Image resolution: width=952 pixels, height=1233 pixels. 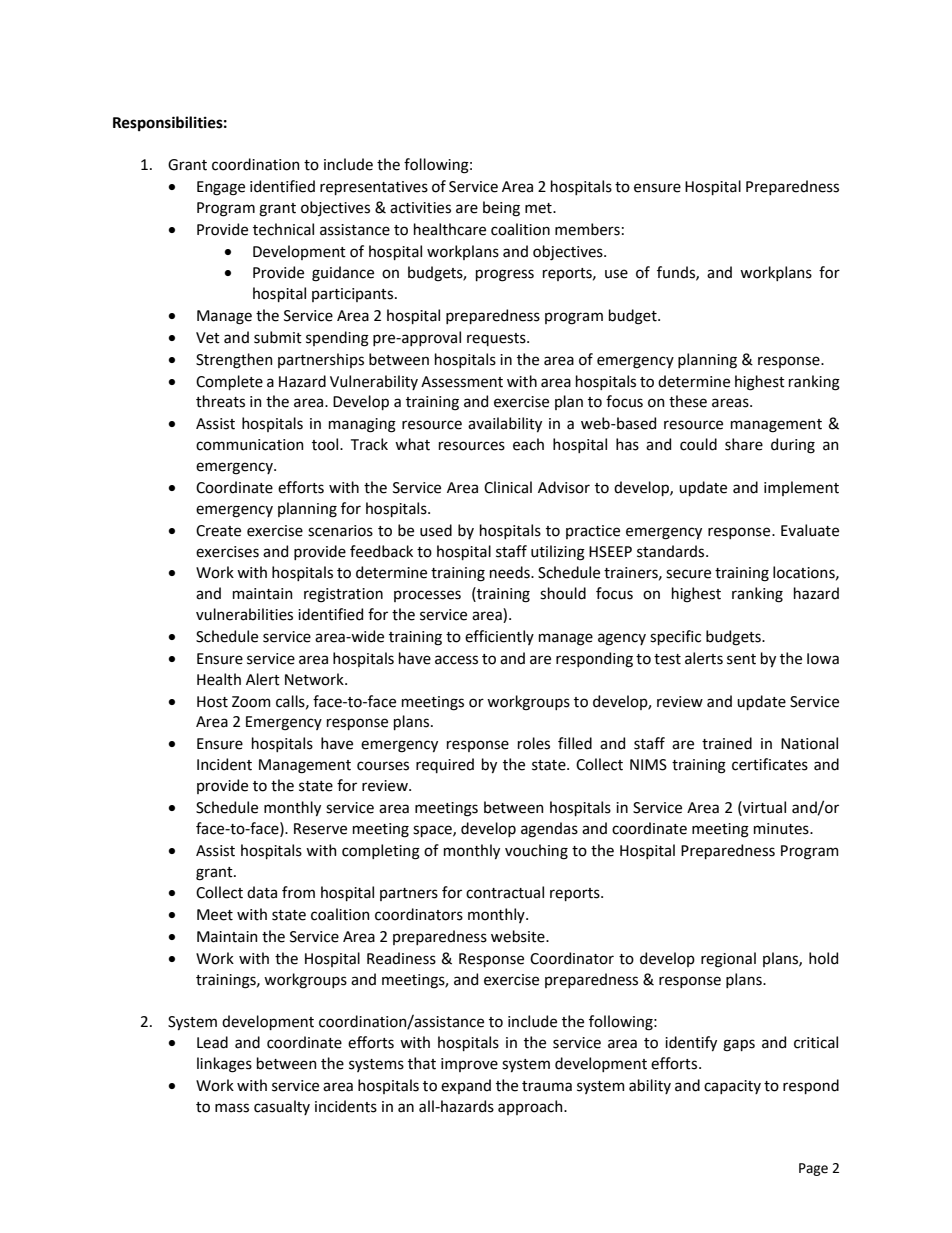 What do you see at coordinates (282, 1107) in the screenshot?
I see `casualty` at bounding box center [282, 1107].
